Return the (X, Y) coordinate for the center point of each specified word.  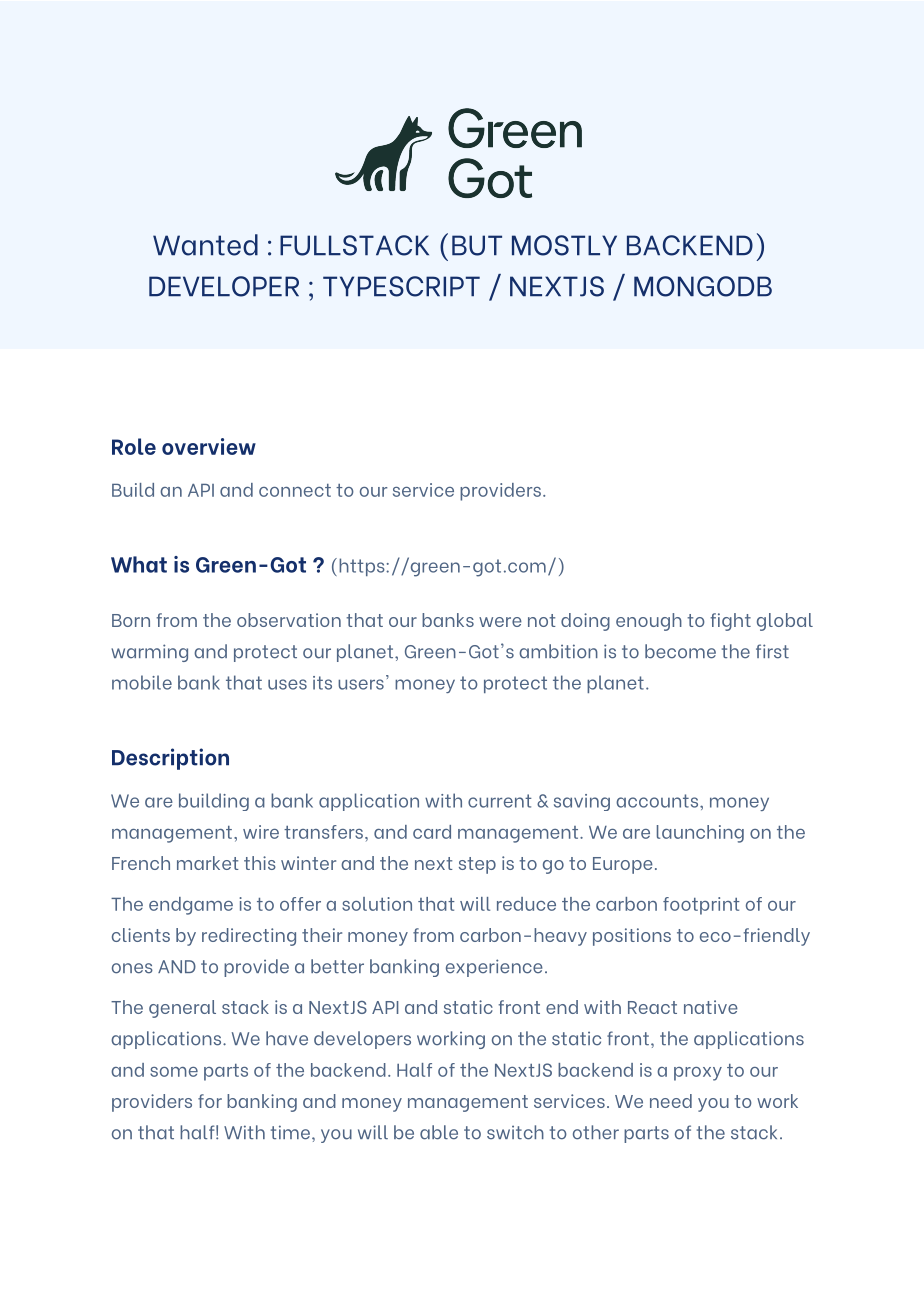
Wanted (205, 245)
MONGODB (703, 286)
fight (731, 622)
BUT (477, 245)
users (361, 684)
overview (209, 446)
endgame (191, 906)
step (477, 865)
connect (295, 490)
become (680, 651)
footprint (701, 906)
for (210, 1101)
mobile (142, 682)
